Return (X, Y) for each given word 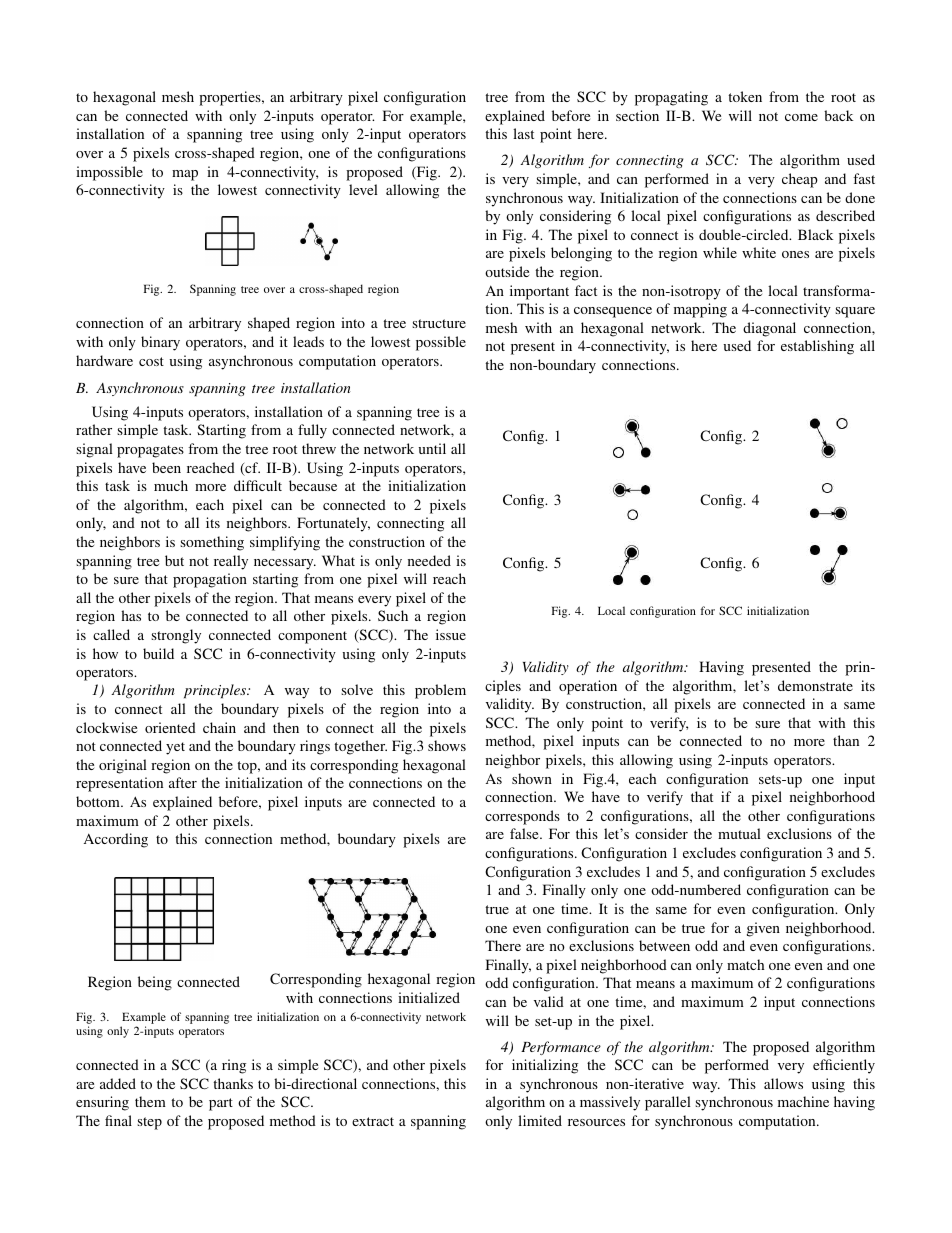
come (801, 117)
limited (540, 1120)
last (523, 133)
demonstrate (815, 685)
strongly (176, 636)
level (363, 189)
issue (451, 634)
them (150, 1101)
